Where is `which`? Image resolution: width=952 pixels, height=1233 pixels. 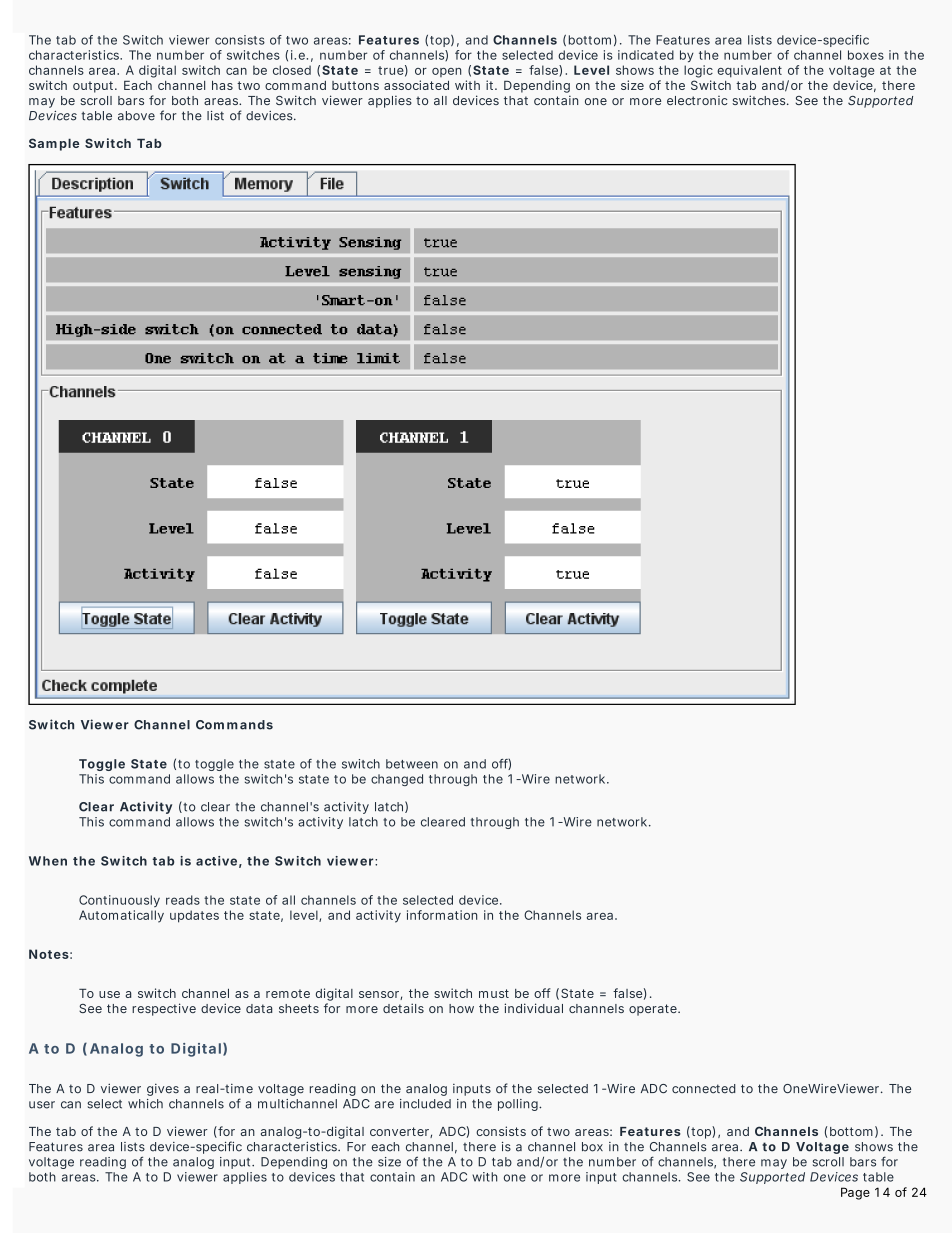
which is located at coordinates (145, 1104).
